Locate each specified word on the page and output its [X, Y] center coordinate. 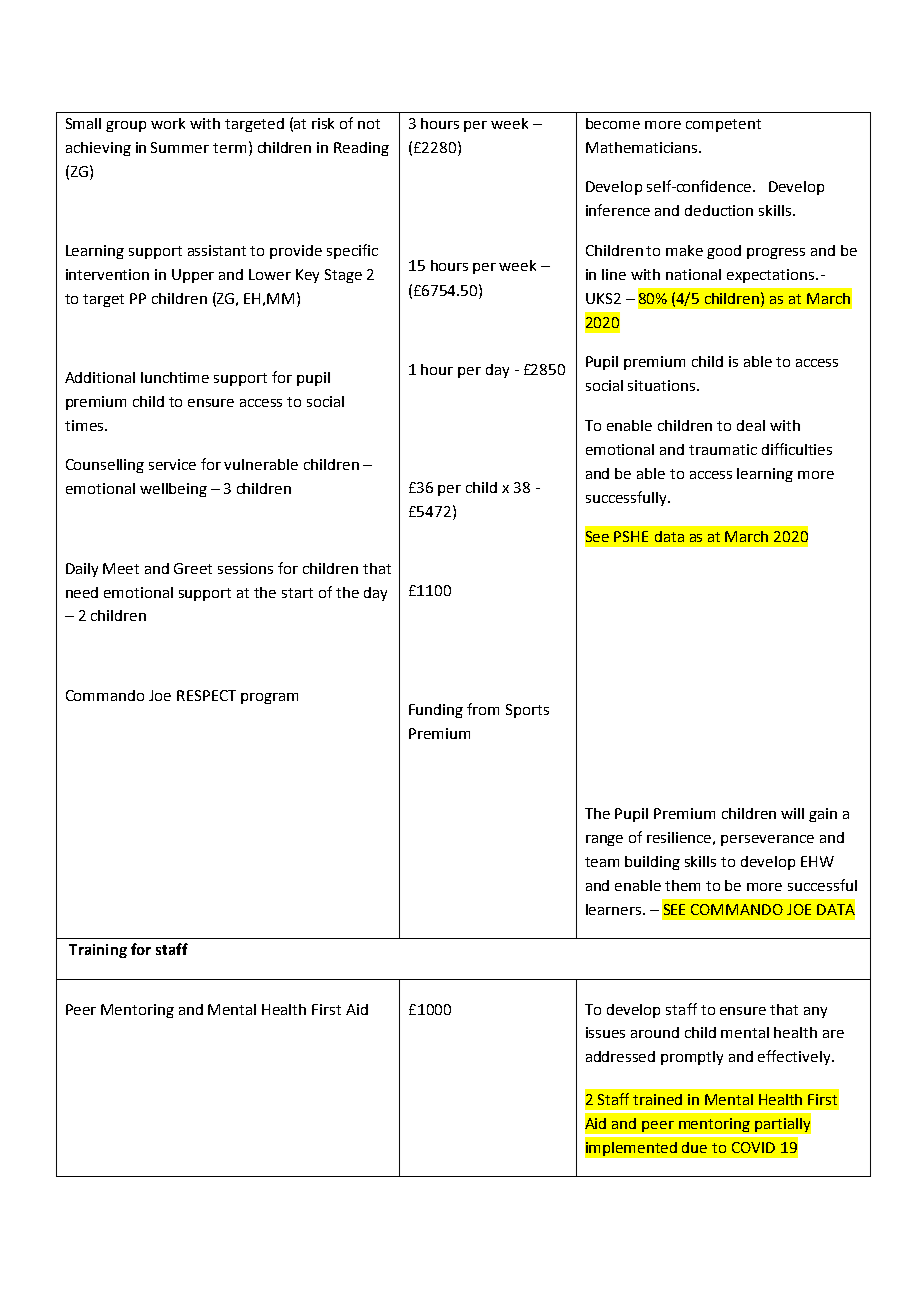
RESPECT [206, 695]
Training [98, 951]
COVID [753, 1147]
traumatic [723, 449]
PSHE [631, 536]
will [792, 813]
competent [723, 125]
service [172, 464]
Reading [361, 149]
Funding [436, 711]
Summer [180, 147]
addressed [620, 1056]
